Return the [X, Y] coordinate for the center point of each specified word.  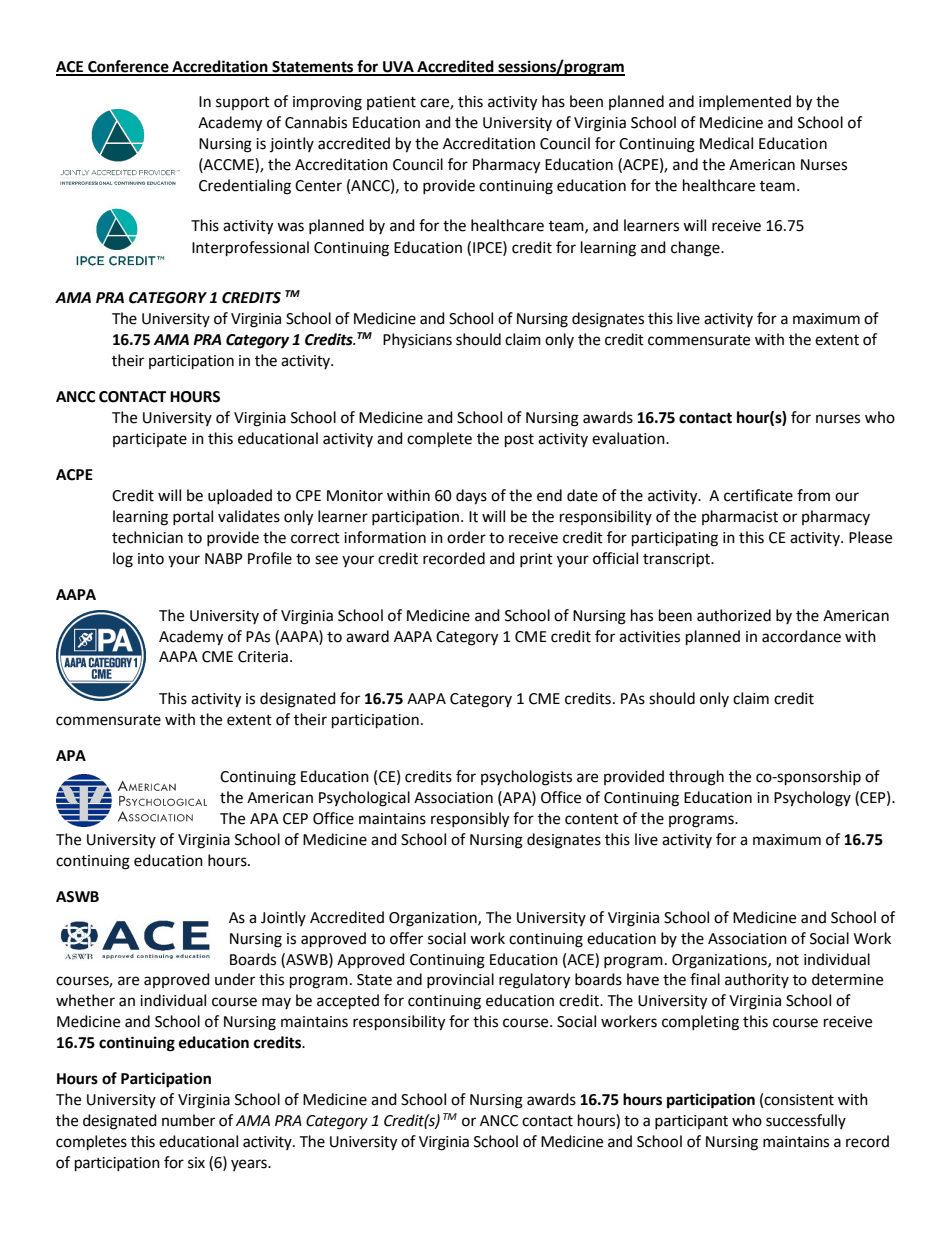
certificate [758, 495]
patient [391, 103]
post [519, 441]
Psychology [812, 799]
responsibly [470, 820]
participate [150, 440]
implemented [745, 102]
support [243, 103]
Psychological [364, 799]
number [188, 1120]
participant [691, 1122]
